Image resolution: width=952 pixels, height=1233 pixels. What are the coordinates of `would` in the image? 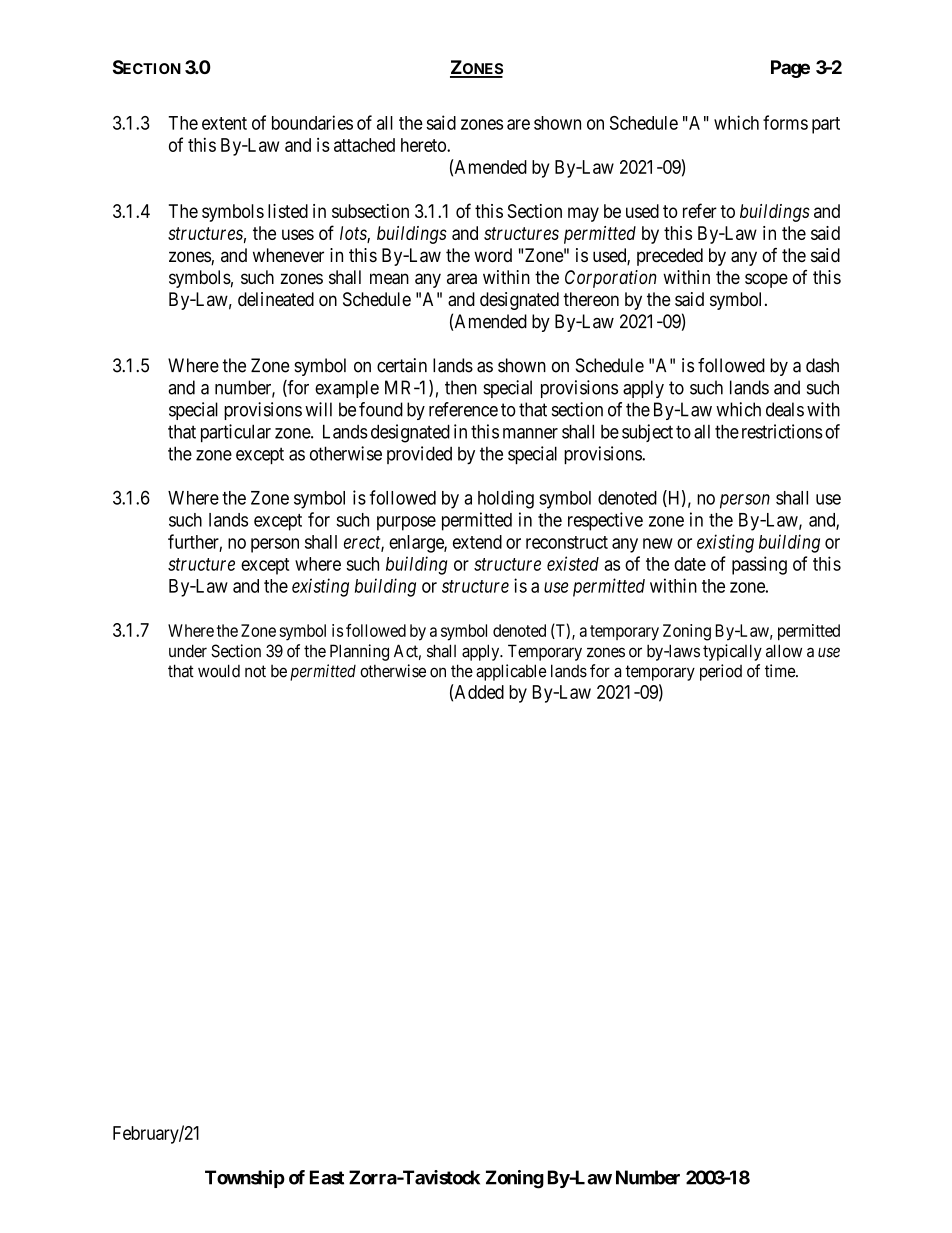 It's located at (219, 671).
